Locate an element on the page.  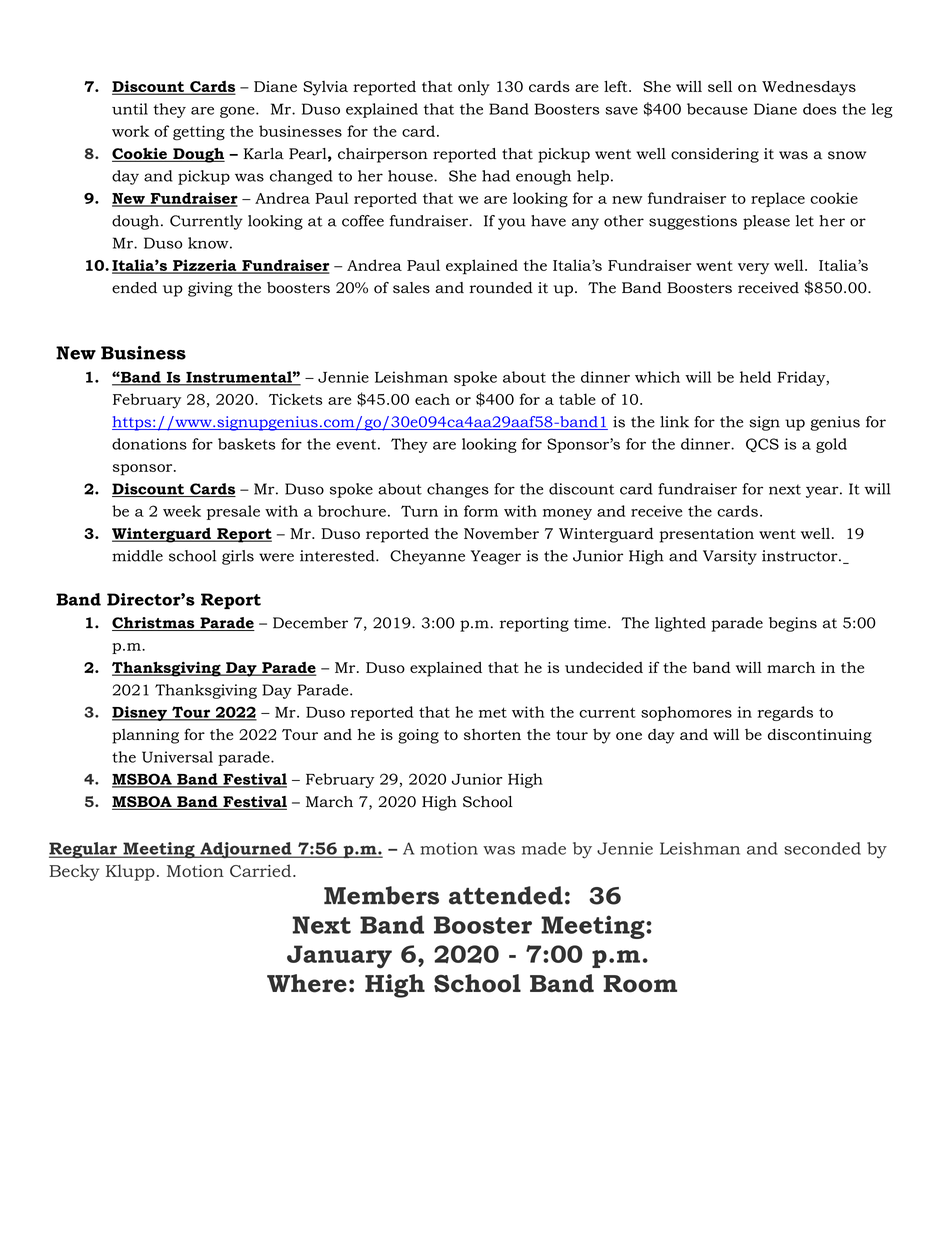
only is located at coordinates (474, 88).
